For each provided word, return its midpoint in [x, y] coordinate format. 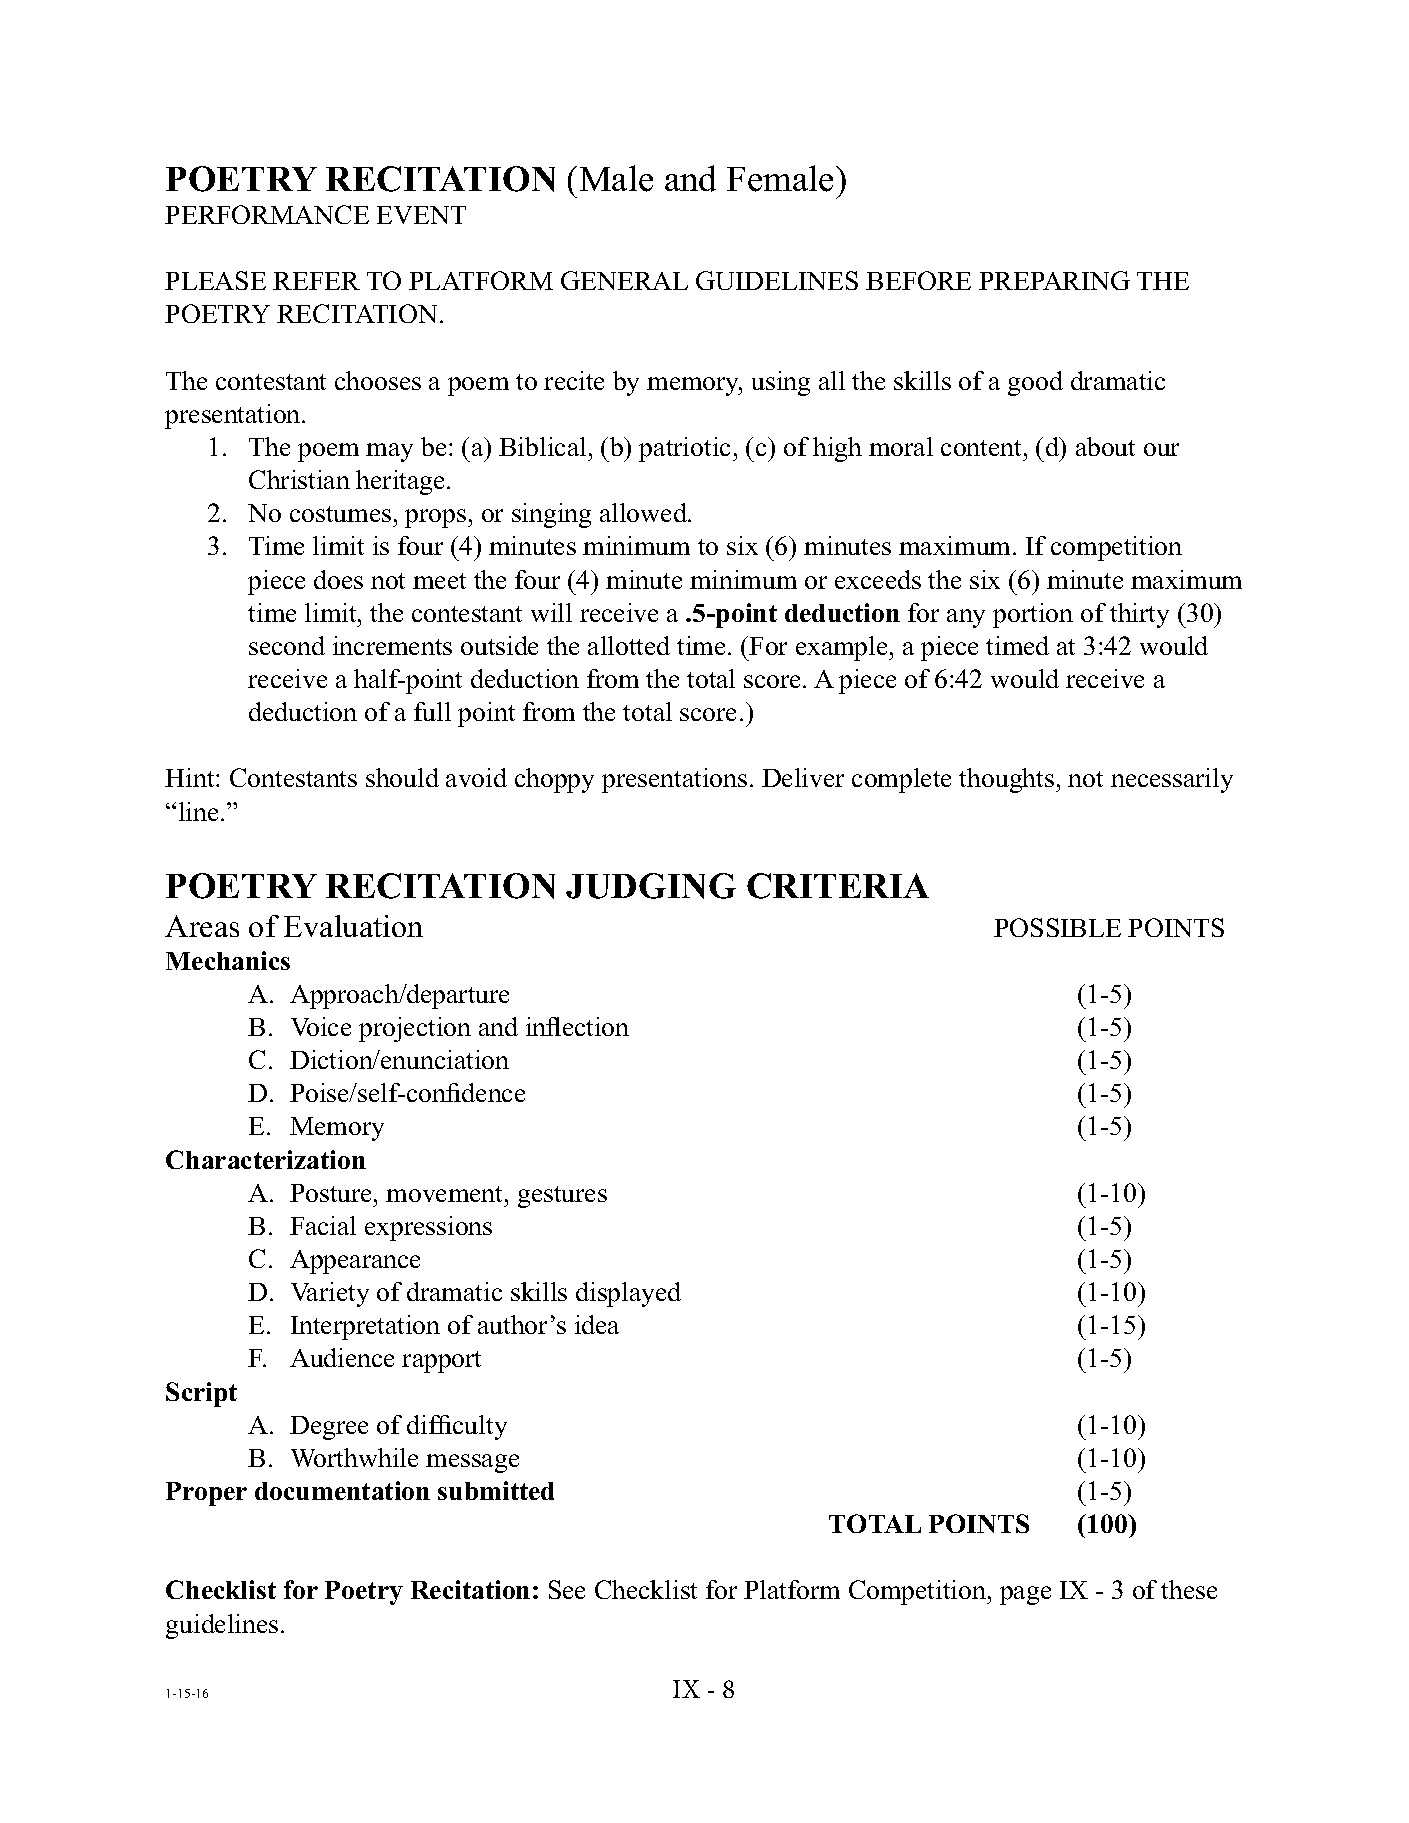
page [1025, 1595]
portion [1033, 615]
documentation [342, 1490]
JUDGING [651, 886]
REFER [316, 281]
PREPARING [1054, 280]
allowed [644, 512]
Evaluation [353, 926]
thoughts [1008, 780]
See [567, 1589]
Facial [323, 1225]
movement [446, 1194]
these [1189, 1589]
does [338, 579]
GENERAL [624, 280]
